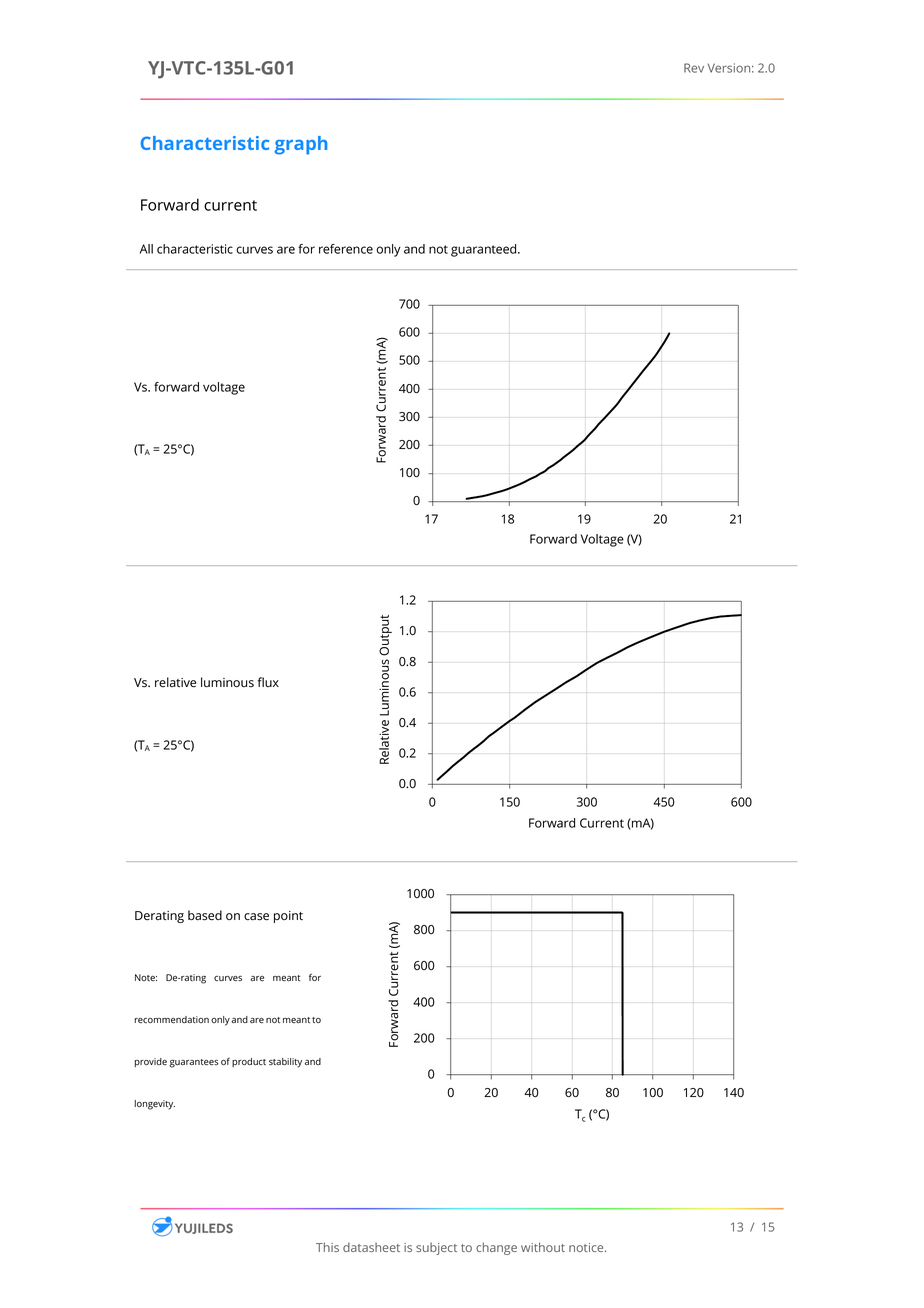 Image resolution: width=924 pixels, height=1308 pixels. Describe the element at coordinates (172, 1020) in the screenshot. I see `recommendation` at that location.
